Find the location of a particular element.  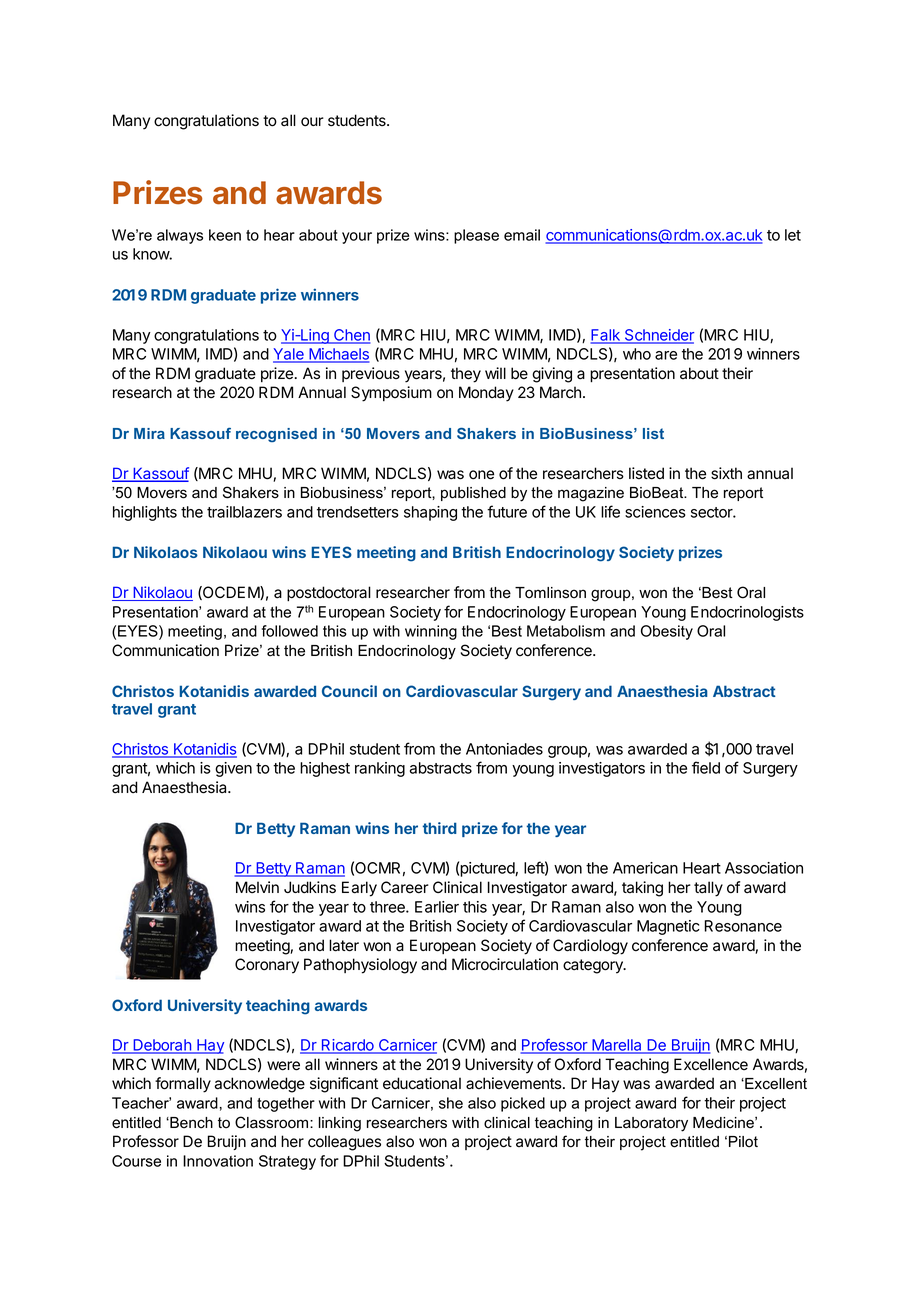

sixth is located at coordinates (726, 473).
